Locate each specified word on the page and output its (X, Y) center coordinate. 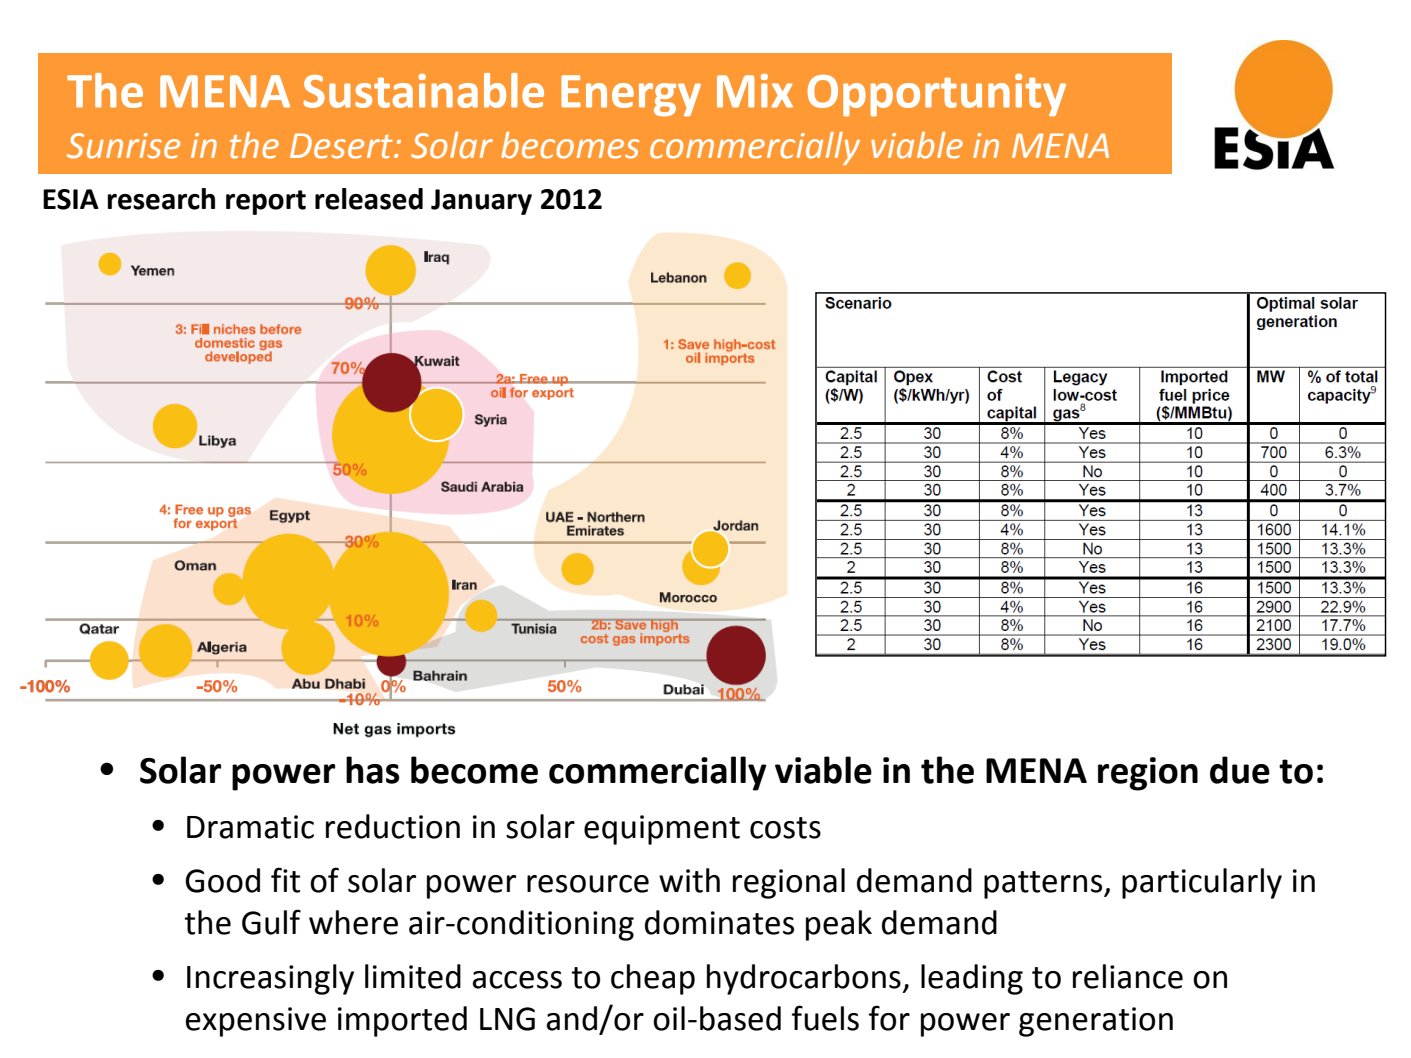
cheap (653, 979)
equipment (662, 830)
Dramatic (250, 827)
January (481, 202)
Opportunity (937, 95)
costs (785, 828)
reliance (1128, 976)
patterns (1044, 885)
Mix (755, 91)
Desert (342, 146)
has (373, 770)
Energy (631, 96)
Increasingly (270, 979)
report (266, 202)
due (1240, 770)
